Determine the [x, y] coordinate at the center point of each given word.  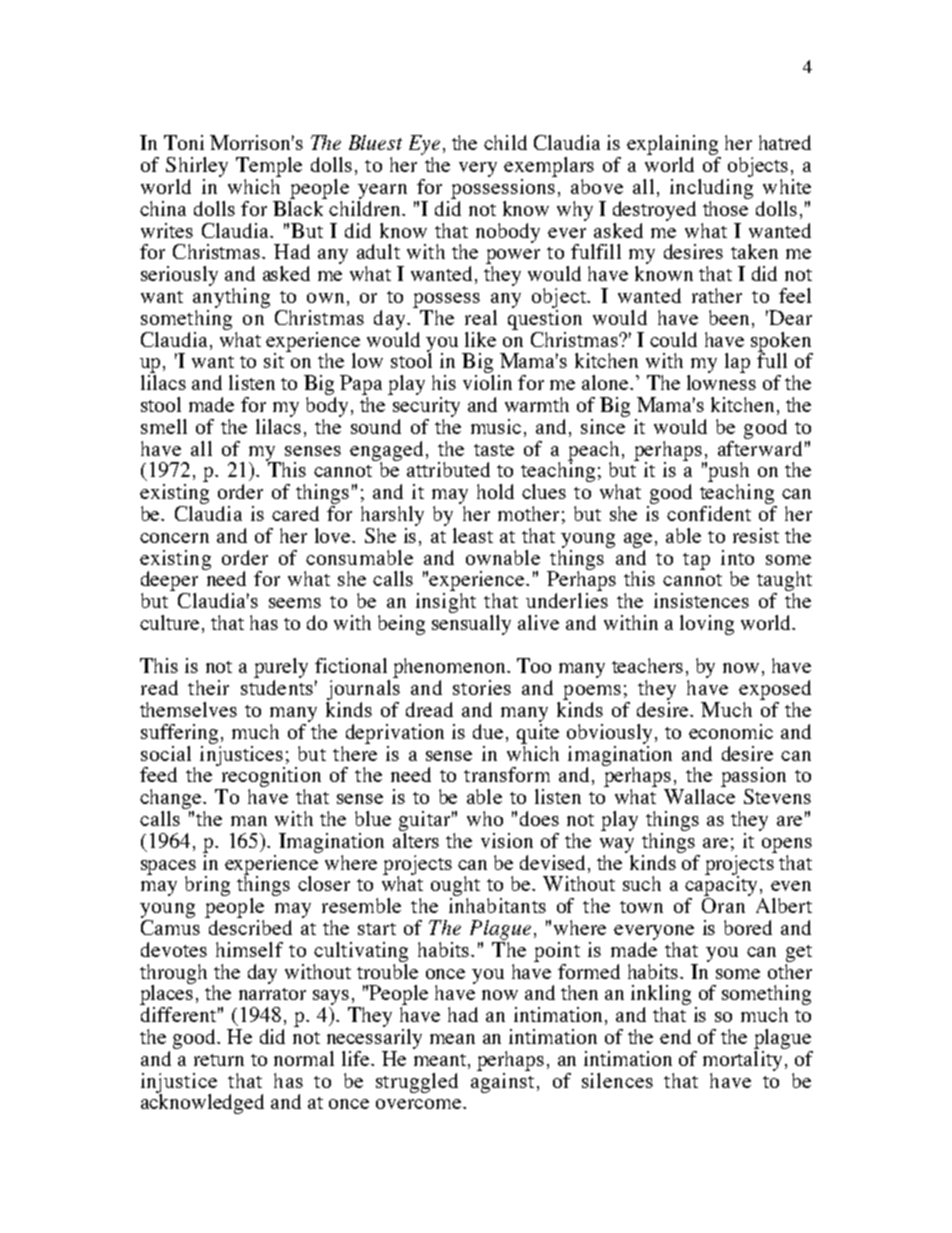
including [711, 189]
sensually [471, 623]
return [219, 1060]
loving [707, 625]
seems [295, 603]
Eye [424, 145]
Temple [269, 167]
